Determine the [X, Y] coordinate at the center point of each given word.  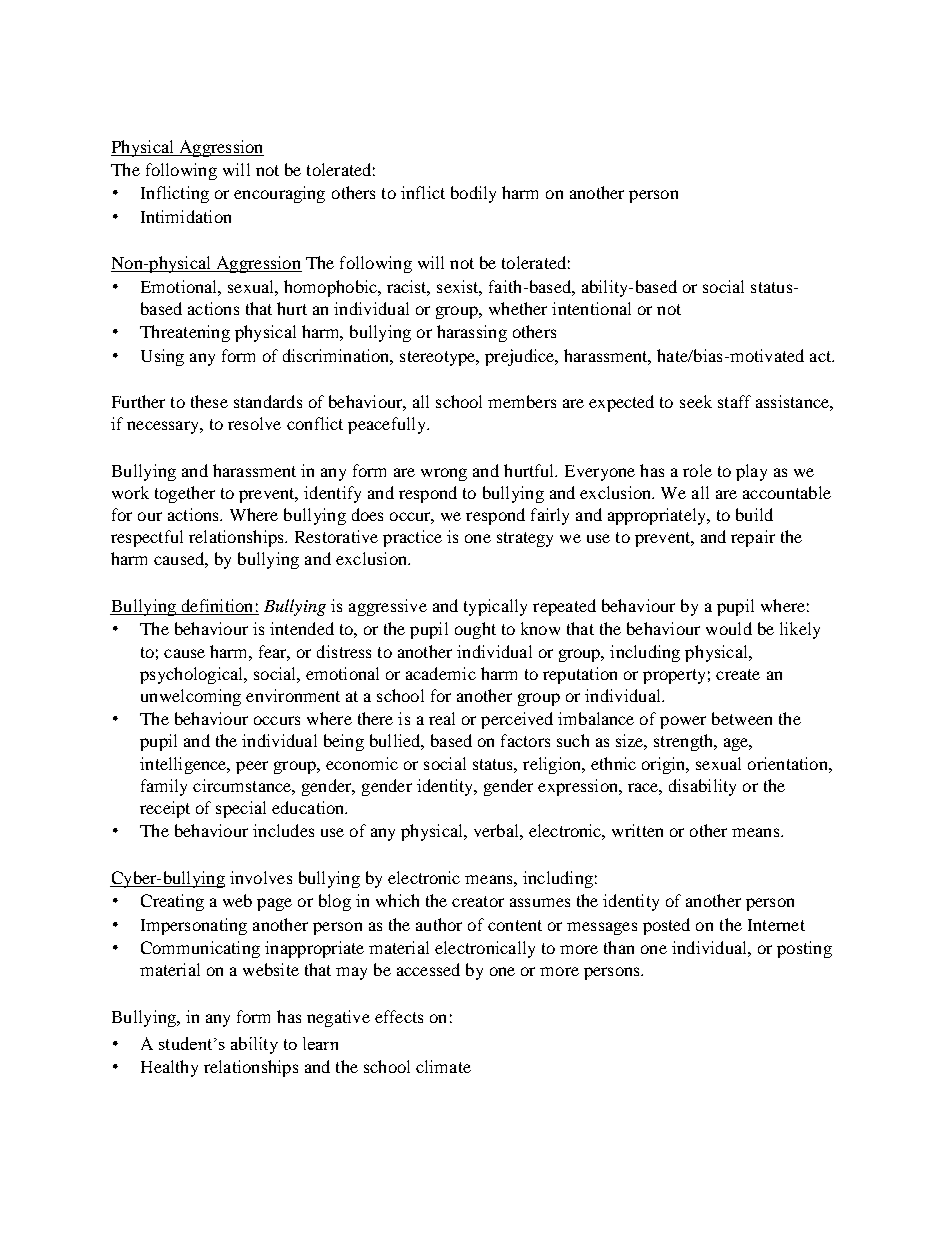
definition [217, 607]
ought [475, 630]
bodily [473, 194]
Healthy [169, 1068]
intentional [591, 308]
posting [804, 949]
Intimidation [186, 216]
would [729, 628]
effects [399, 1016]
